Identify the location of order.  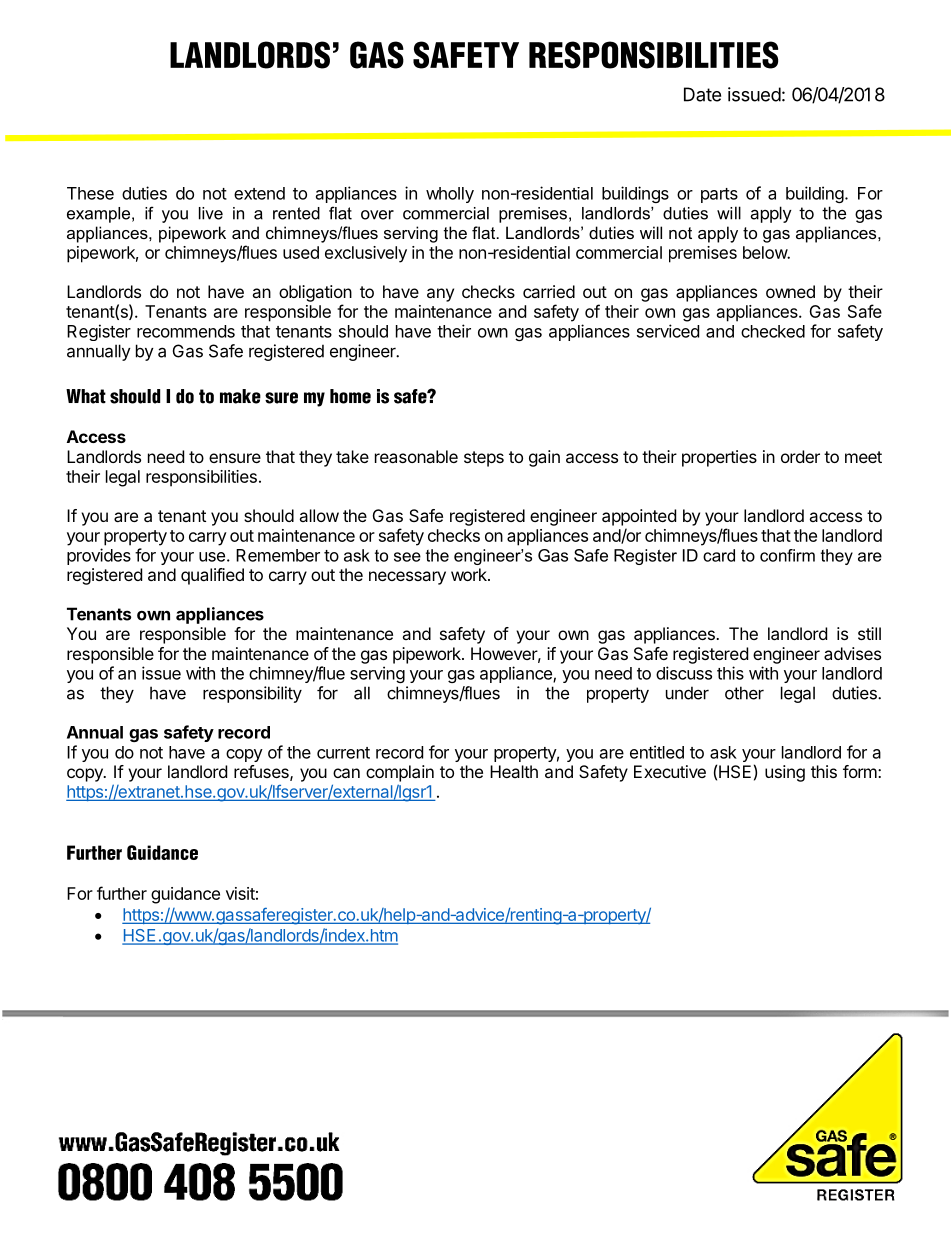
(800, 456).
